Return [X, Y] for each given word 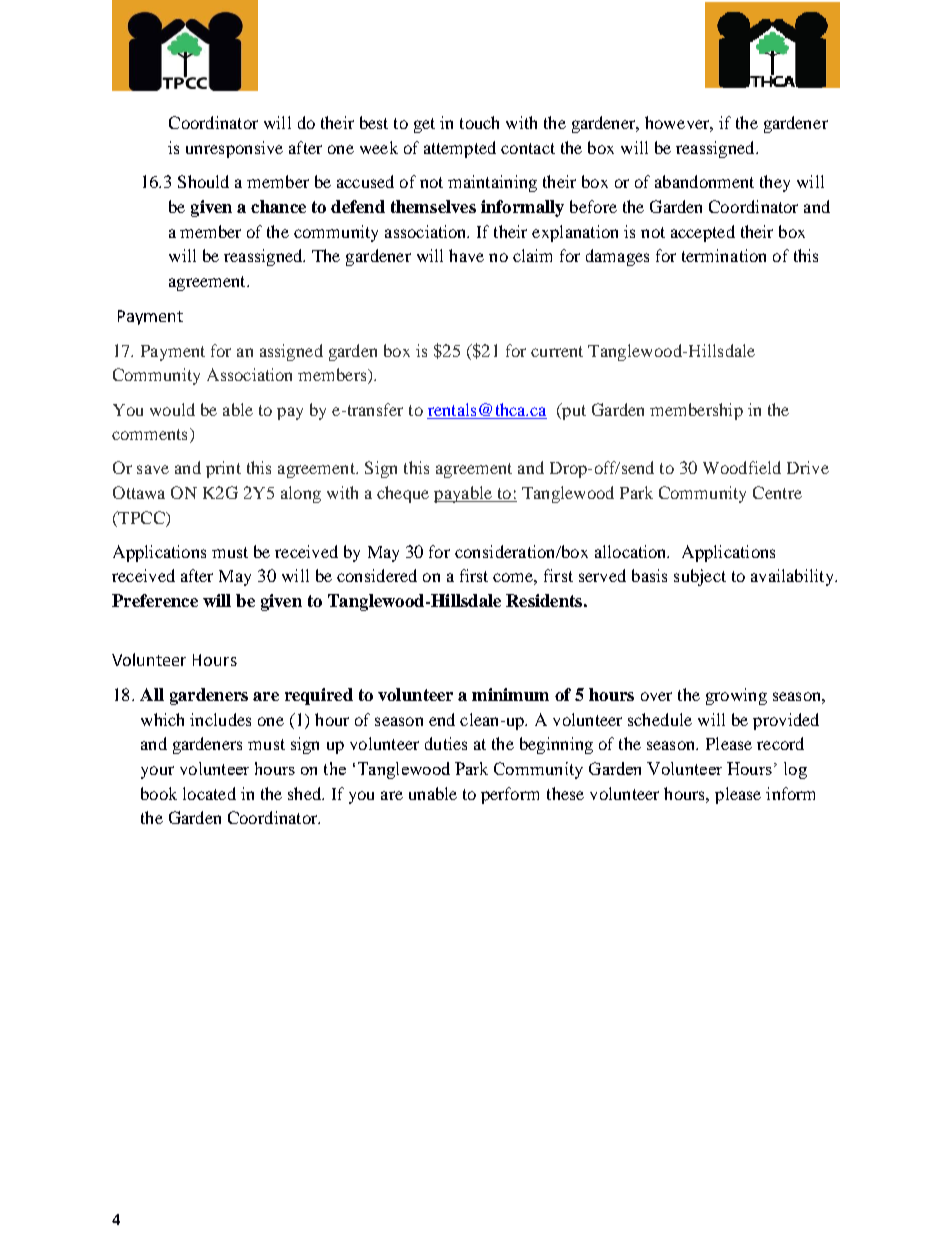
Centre [777, 492]
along [301, 494]
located [209, 793]
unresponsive [234, 149]
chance [278, 206]
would [172, 409]
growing [736, 696]
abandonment [704, 181]
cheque [403, 494]
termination [724, 255]
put [573, 411]
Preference [155, 600]
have [466, 255]
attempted [460, 149]
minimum [510, 694]
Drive [808, 467]
